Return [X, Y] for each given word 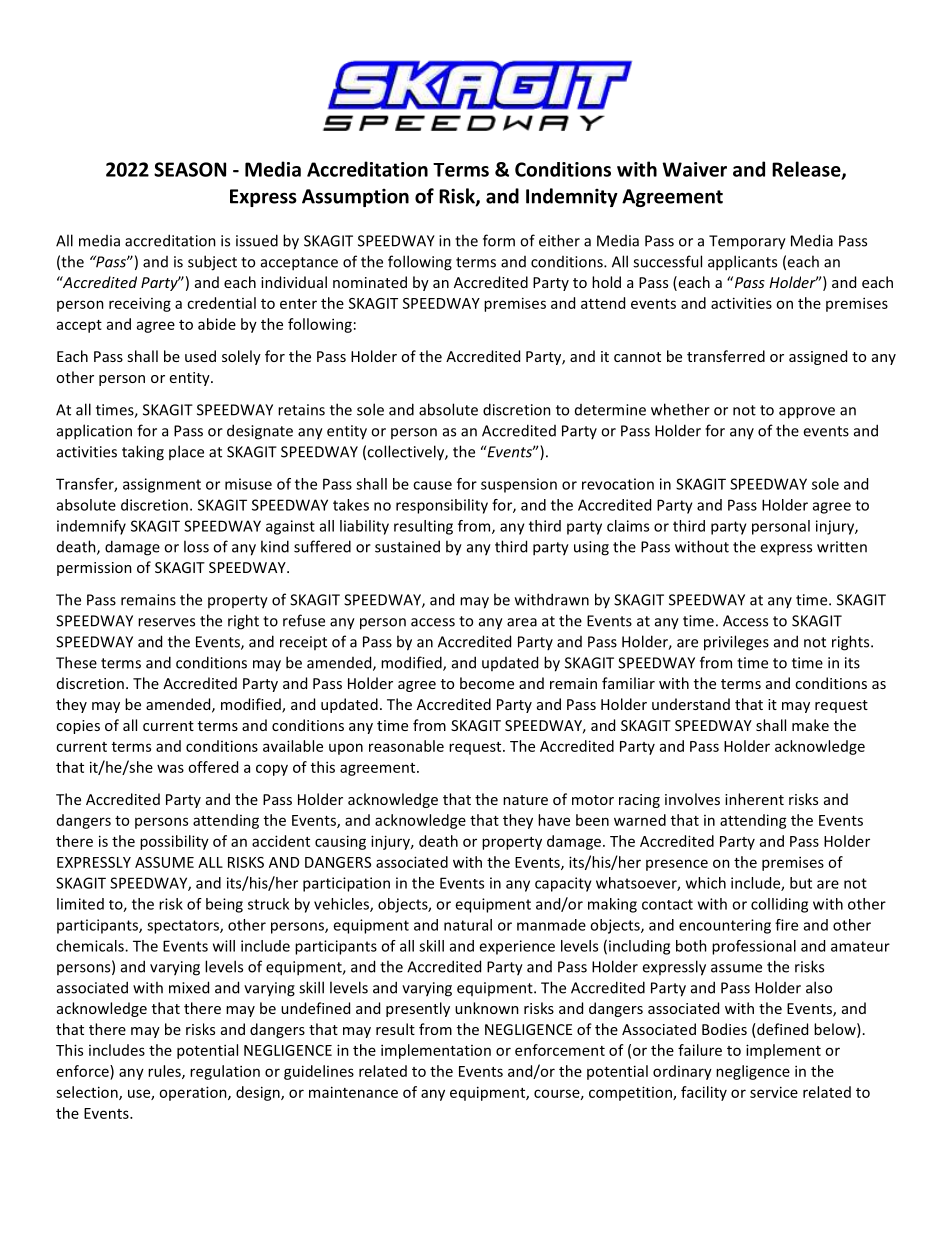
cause [432, 485]
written [842, 547]
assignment [162, 485]
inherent [754, 799]
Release [807, 170]
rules [165, 1072]
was [170, 768]
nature [525, 800]
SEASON [190, 169]
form [499, 240]
